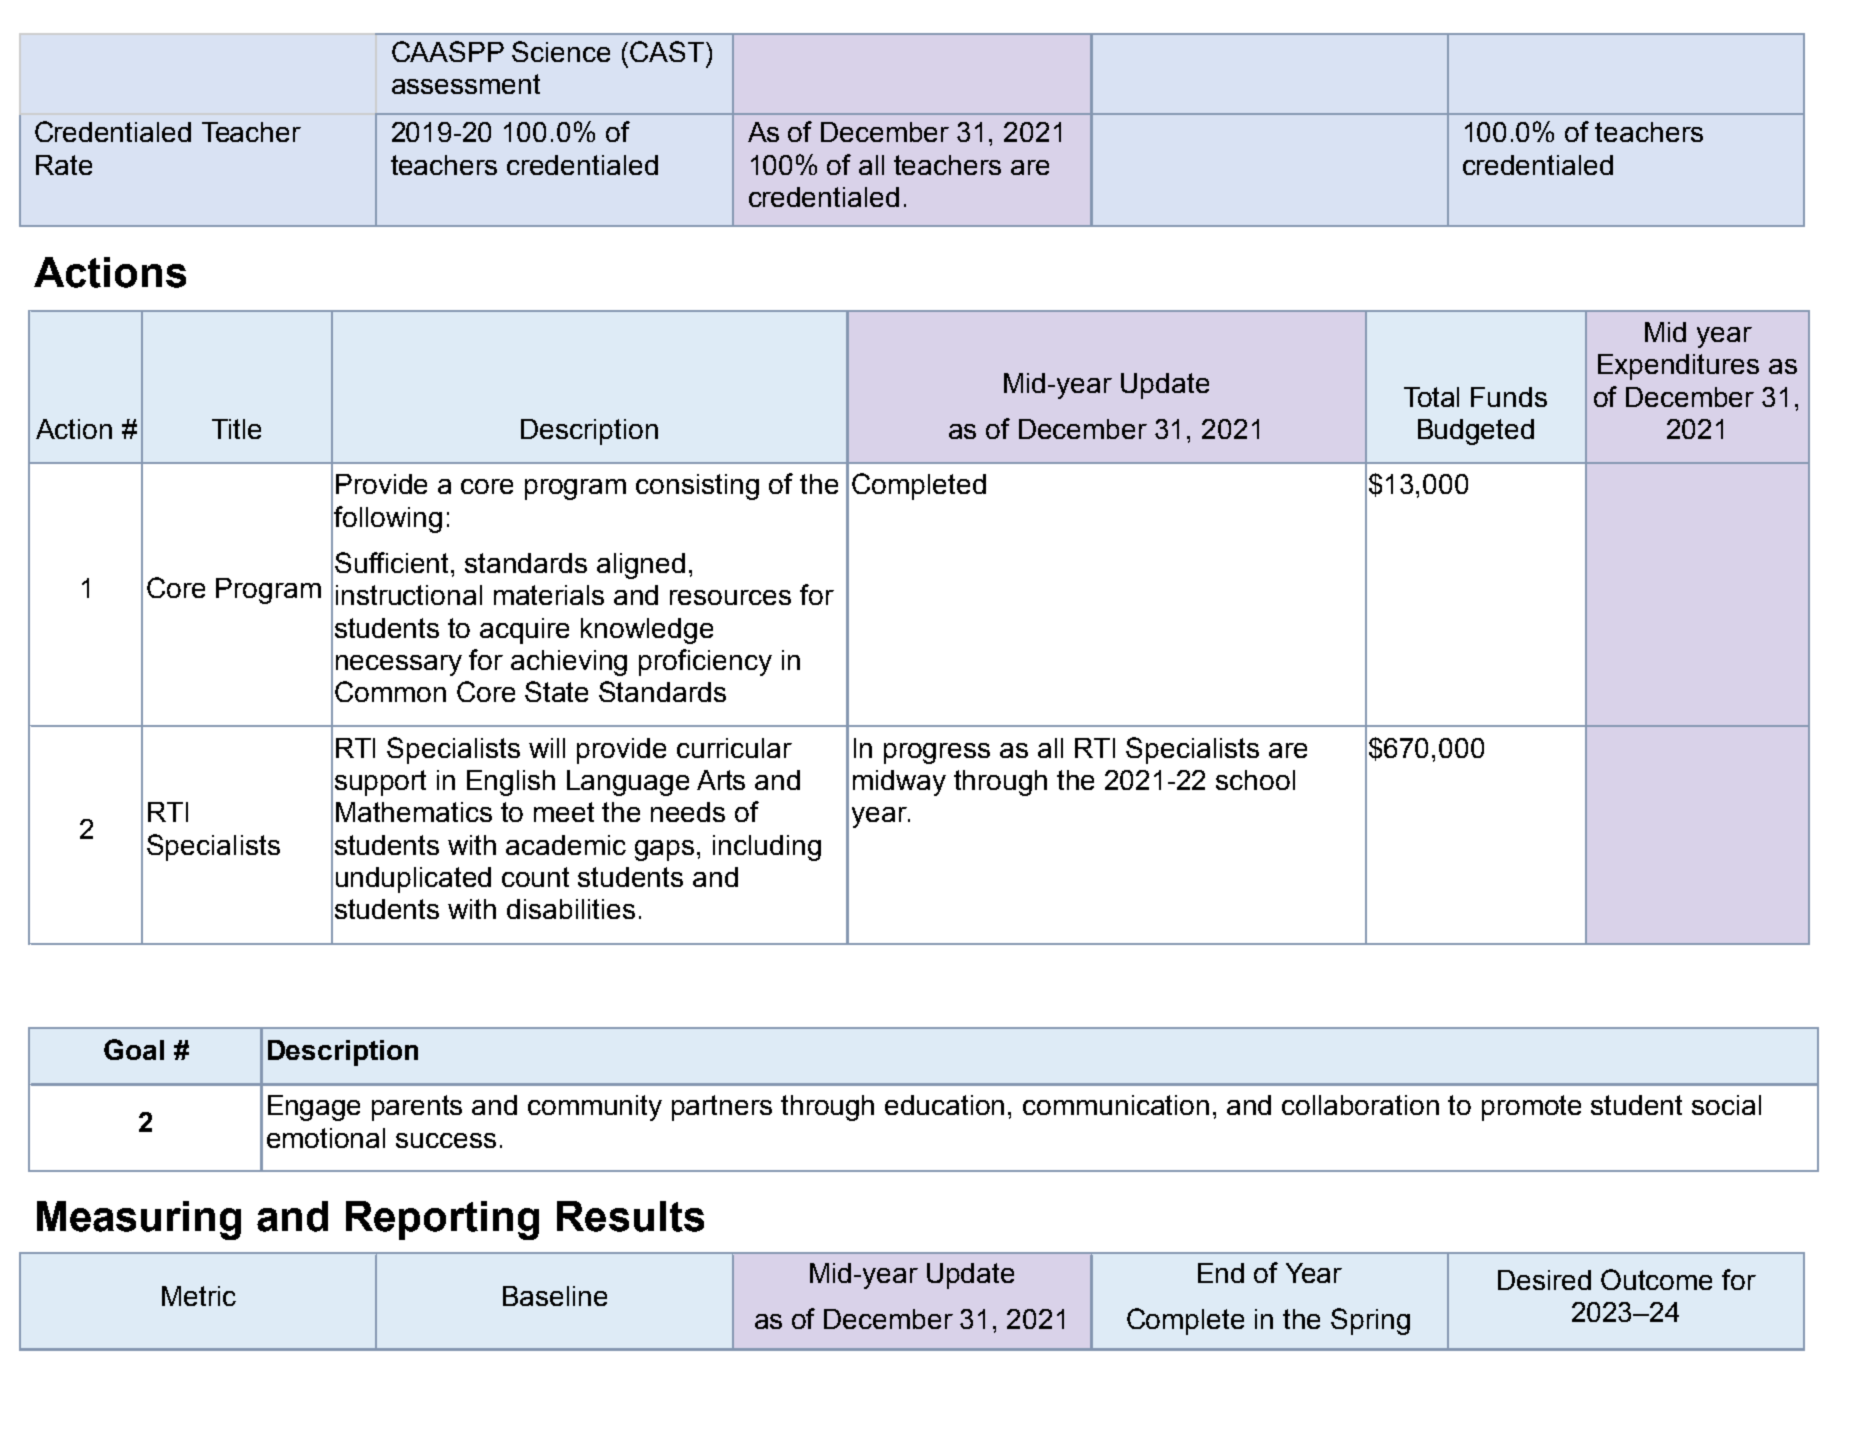 This document has width=1857, height=1435. I want to click on Metric, so click(199, 1296).
